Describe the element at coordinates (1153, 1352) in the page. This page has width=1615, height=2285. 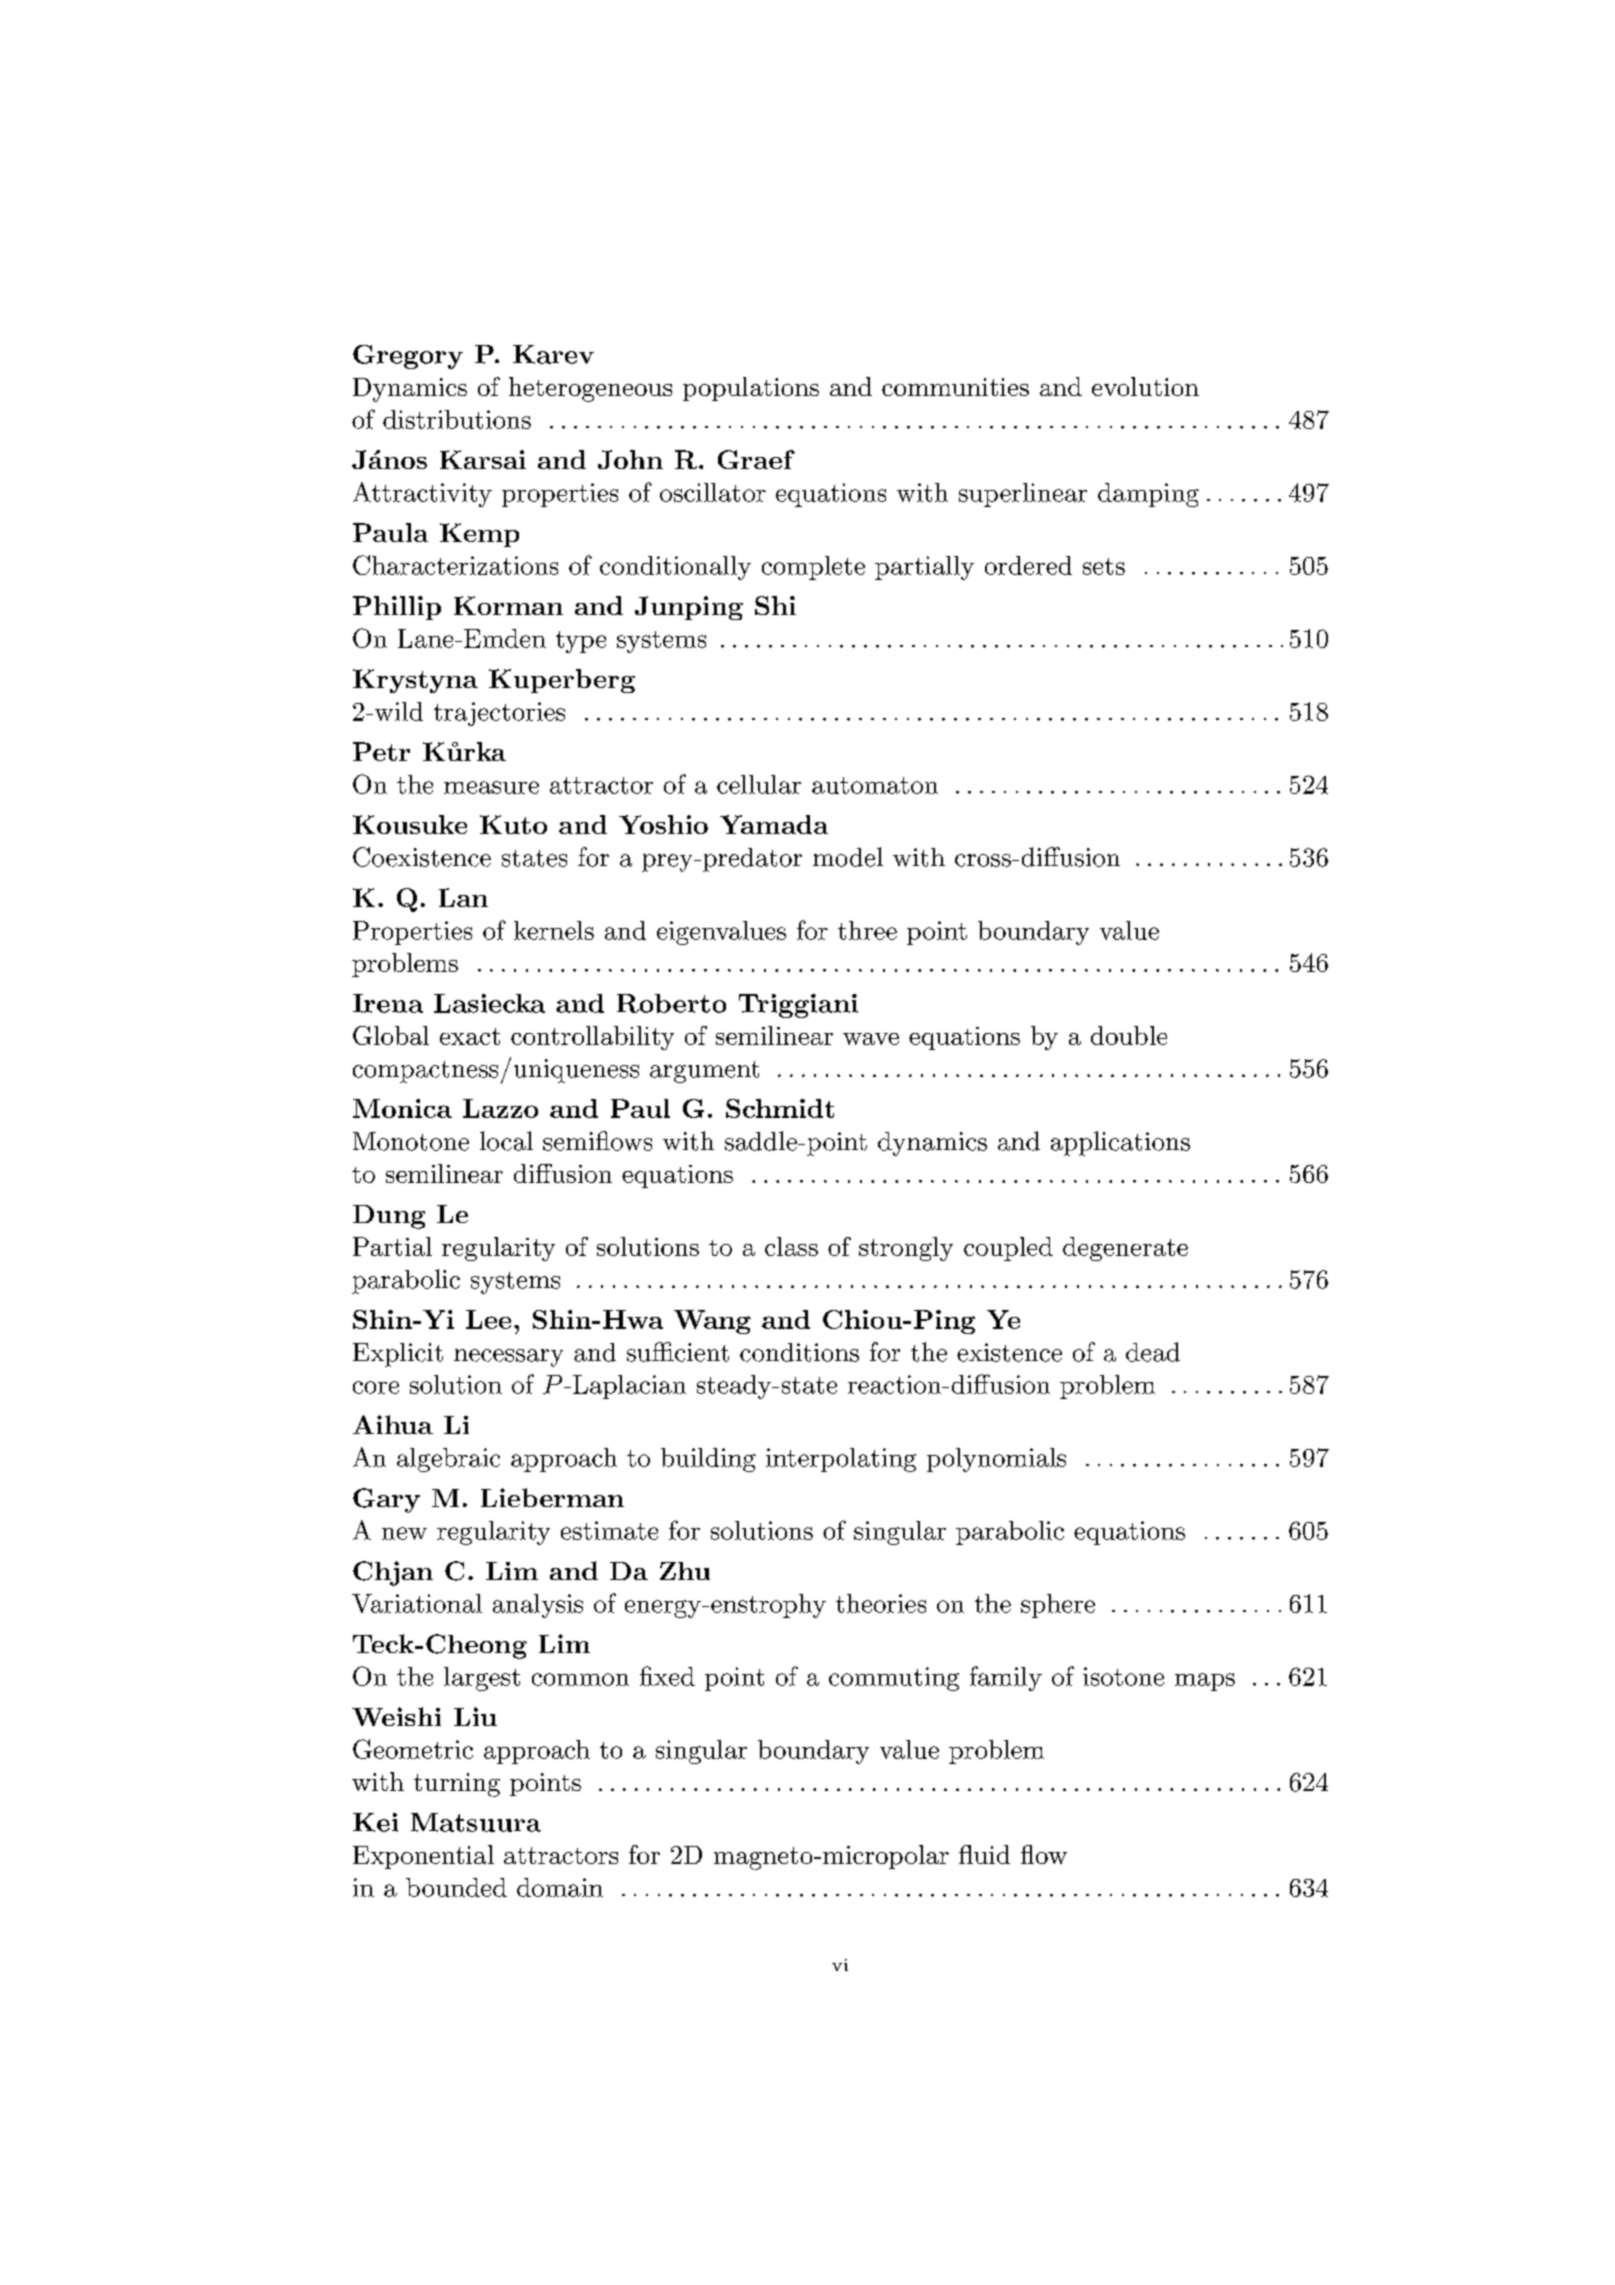
I see `dead` at that location.
